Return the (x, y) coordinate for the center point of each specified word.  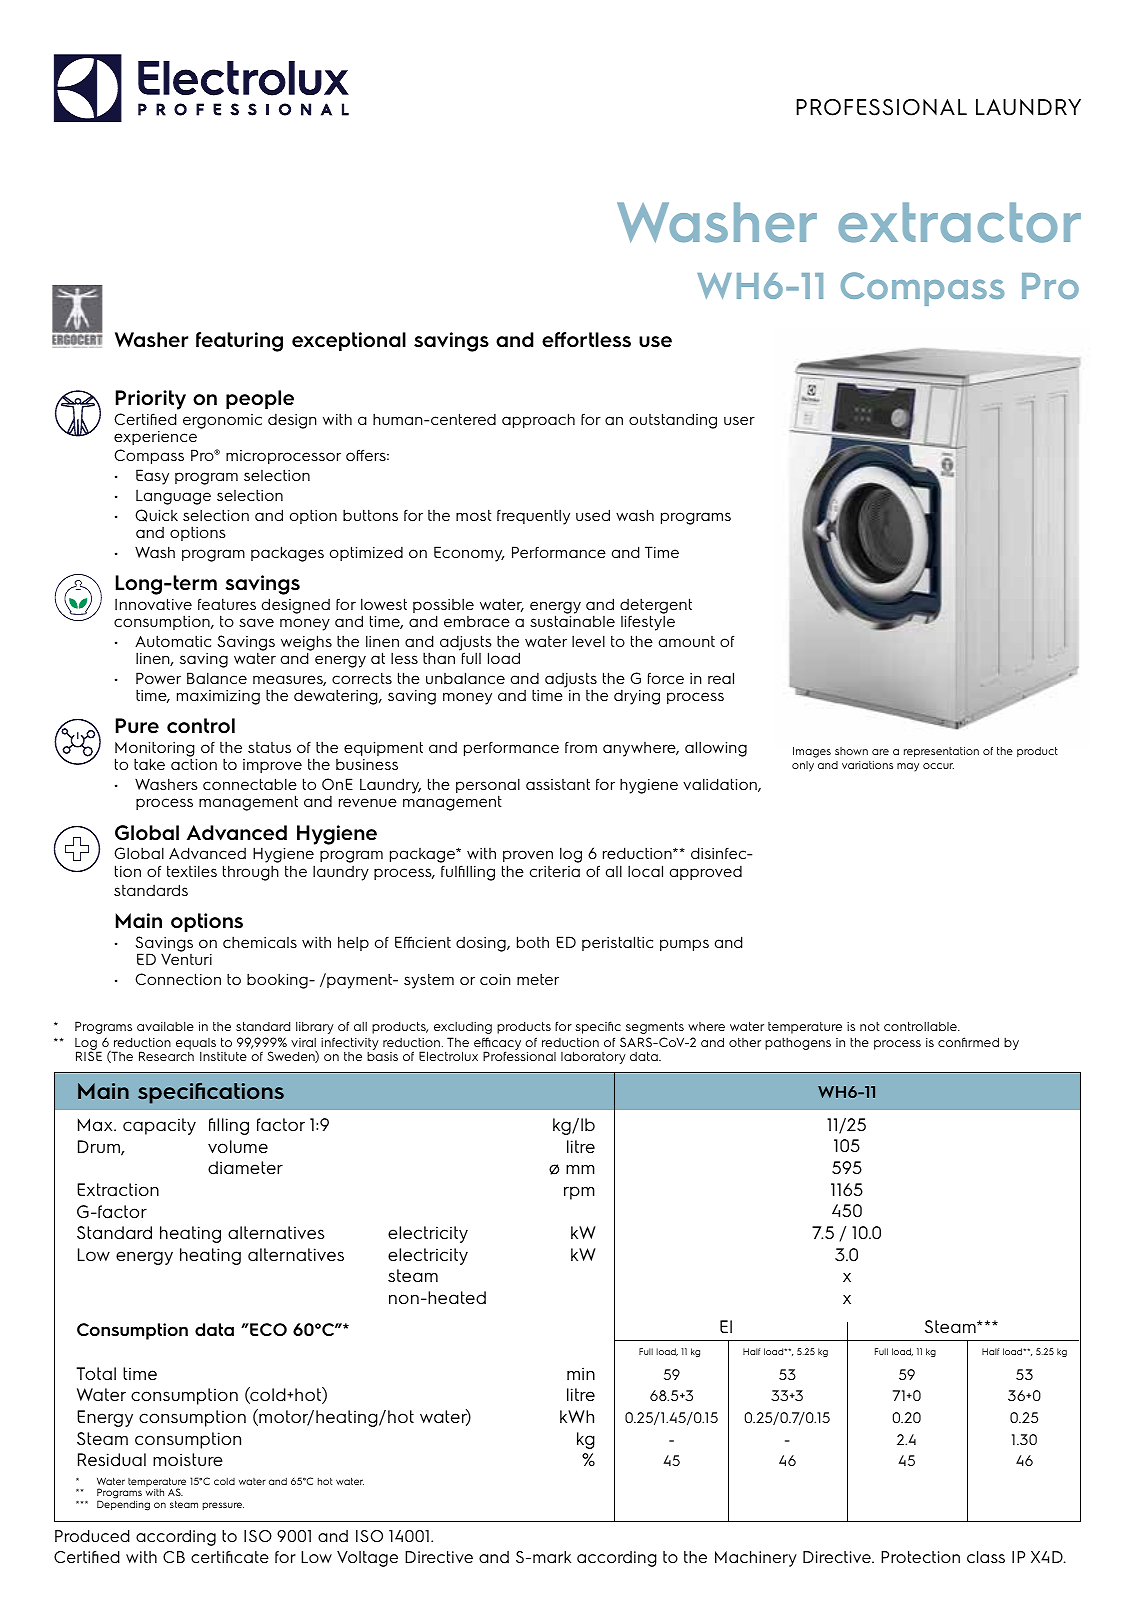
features (227, 604)
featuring (239, 342)
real (721, 678)
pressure (223, 1506)
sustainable (572, 621)
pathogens (798, 1044)
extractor (959, 222)
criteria (555, 871)
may (908, 767)
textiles (192, 871)
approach (538, 420)
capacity (159, 1126)
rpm (579, 1193)
